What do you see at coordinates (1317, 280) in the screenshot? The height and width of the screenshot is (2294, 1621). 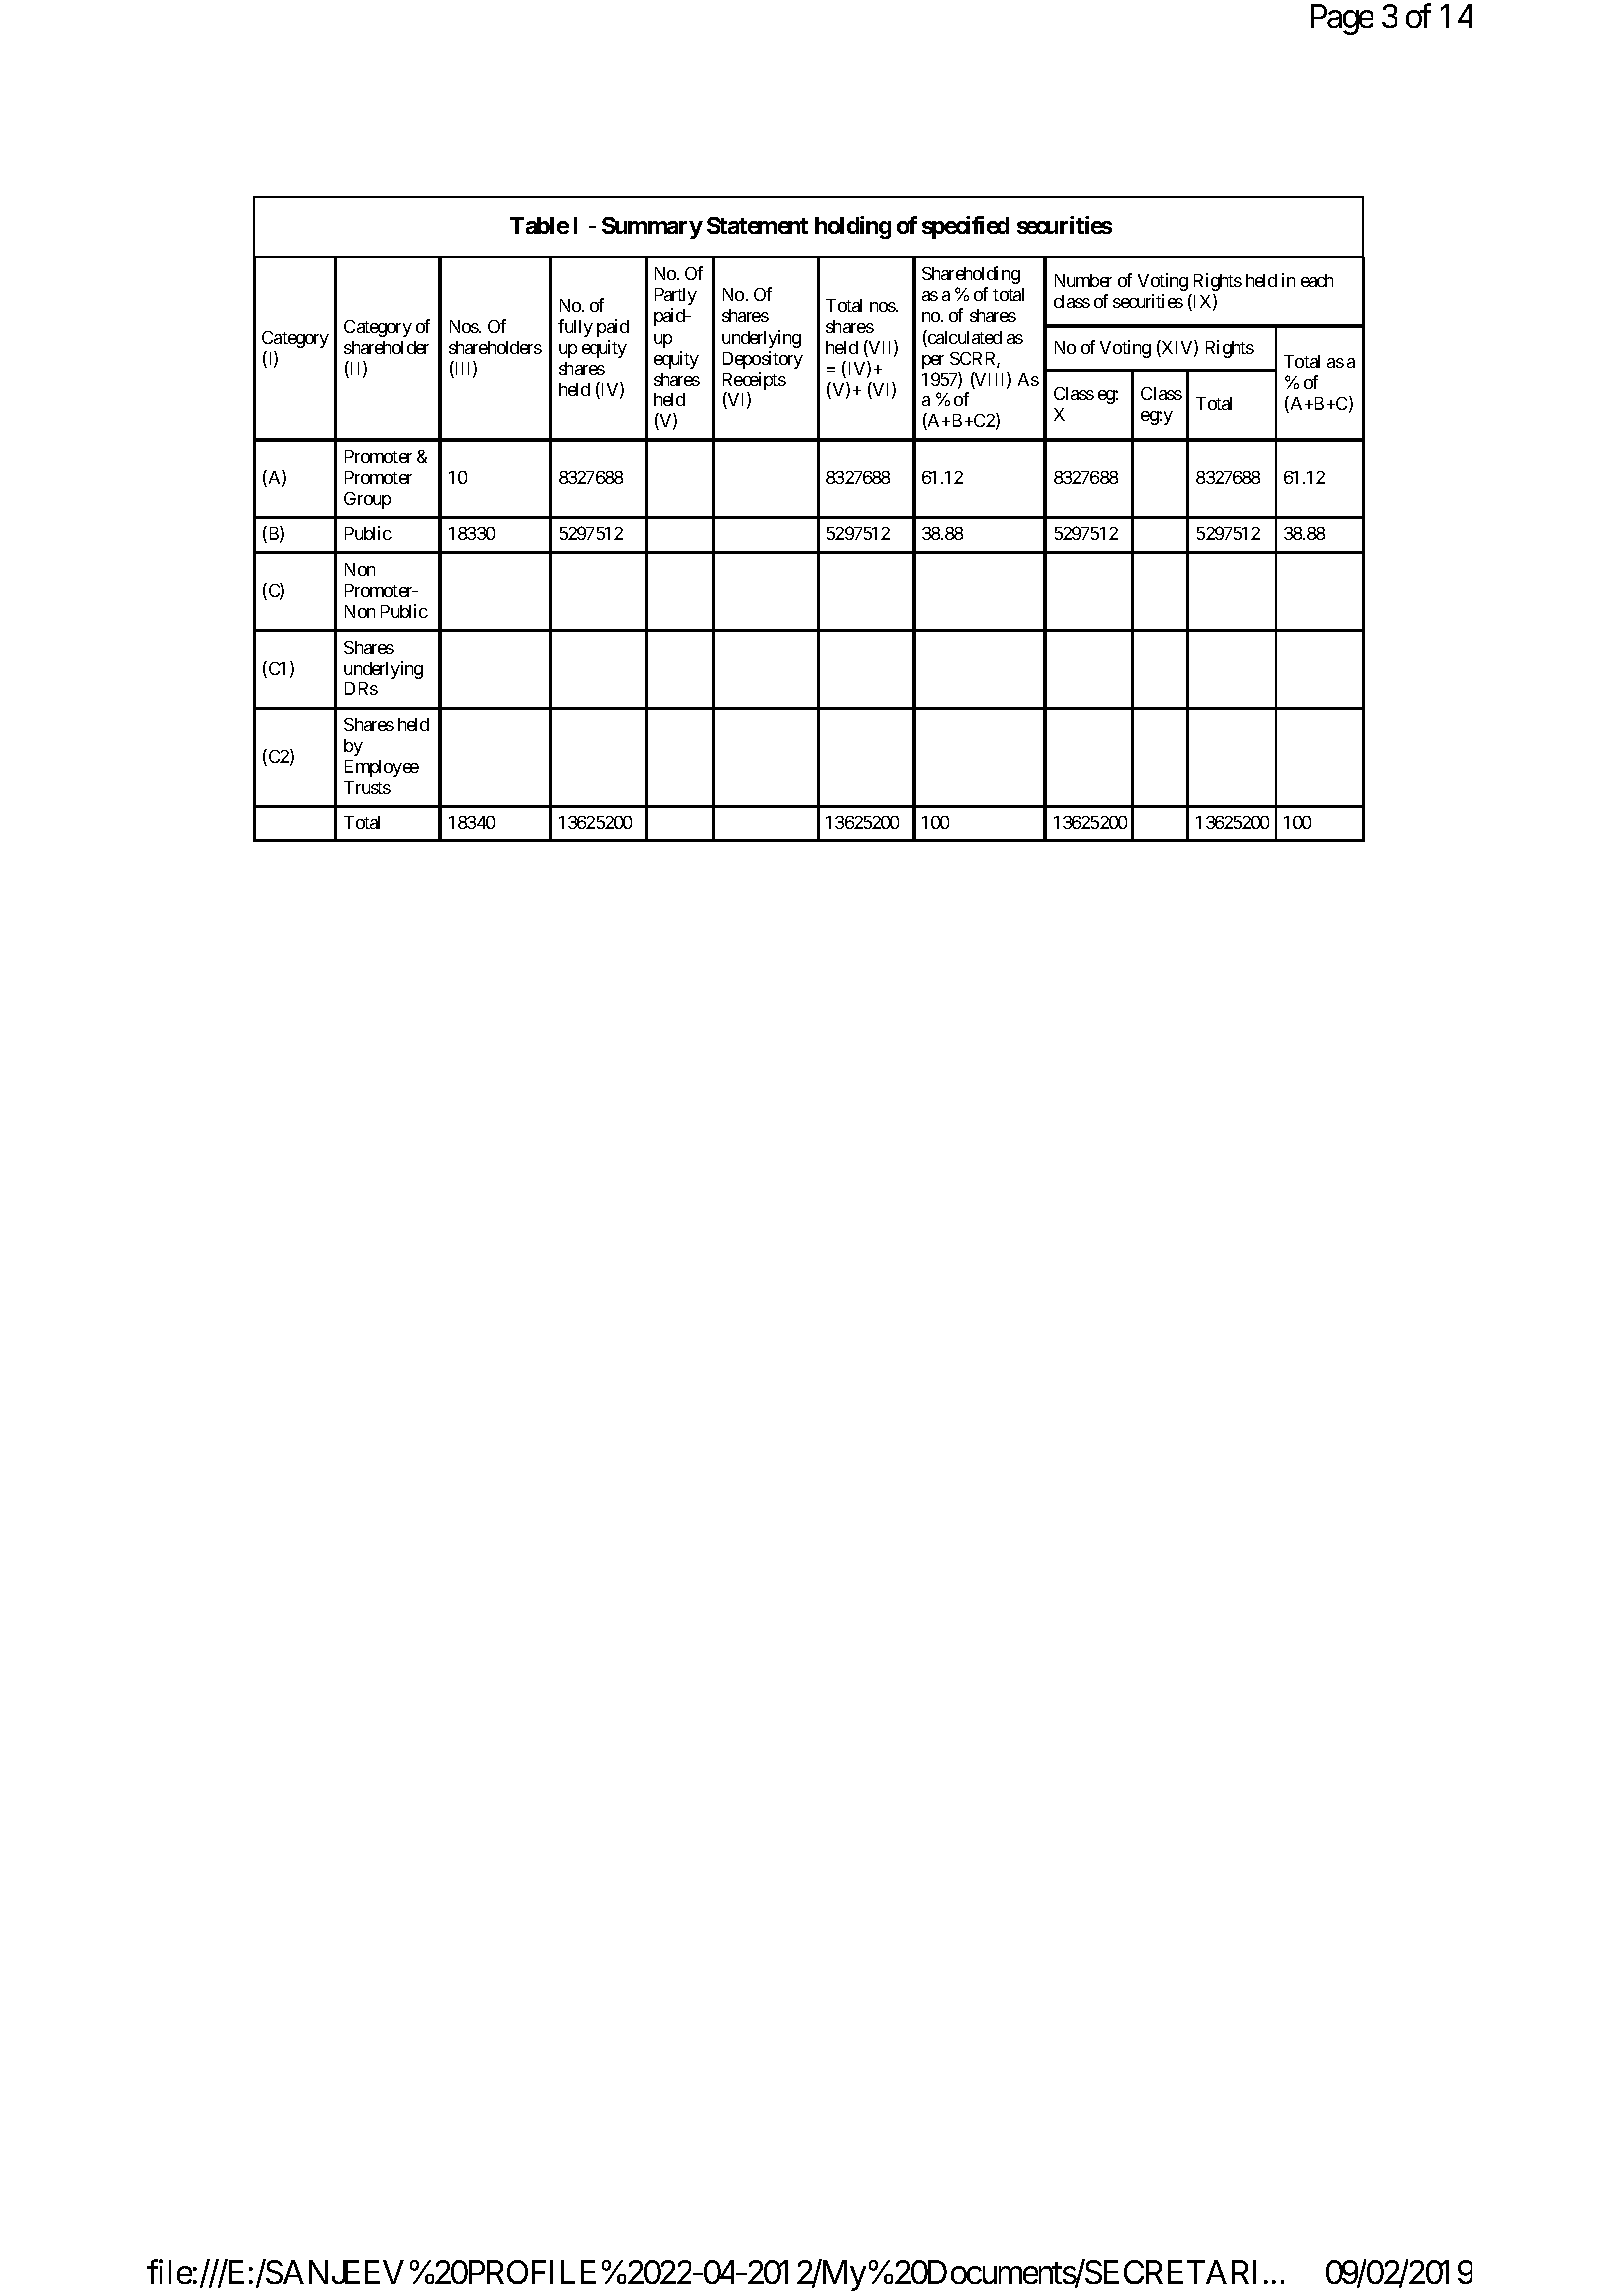 I see `each` at bounding box center [1317, 280].
